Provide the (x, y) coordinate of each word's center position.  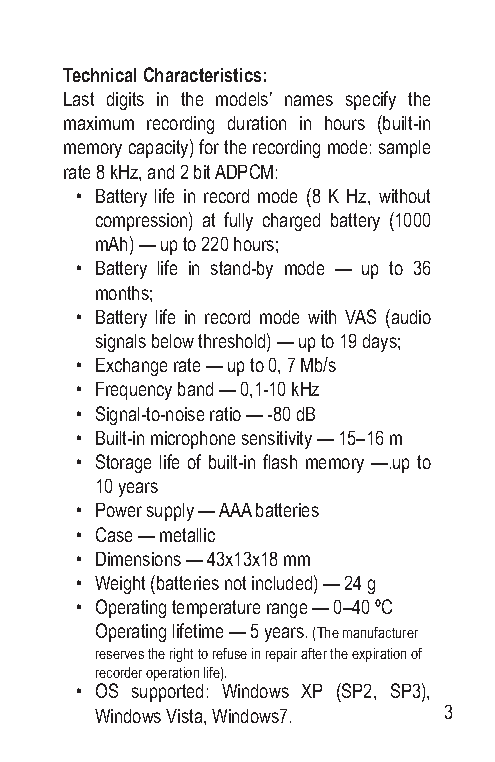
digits (125, 101)
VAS (360, 316)
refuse (230, 653)
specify (371, 100)
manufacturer (380, 632)
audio (410, 316)
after (314, 653)
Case (114, 534)
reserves (120, 655)
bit (202, 172)
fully (238, 221)
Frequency (134, 391)
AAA (235, 510)
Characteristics (202, 74)
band (195, 389)
